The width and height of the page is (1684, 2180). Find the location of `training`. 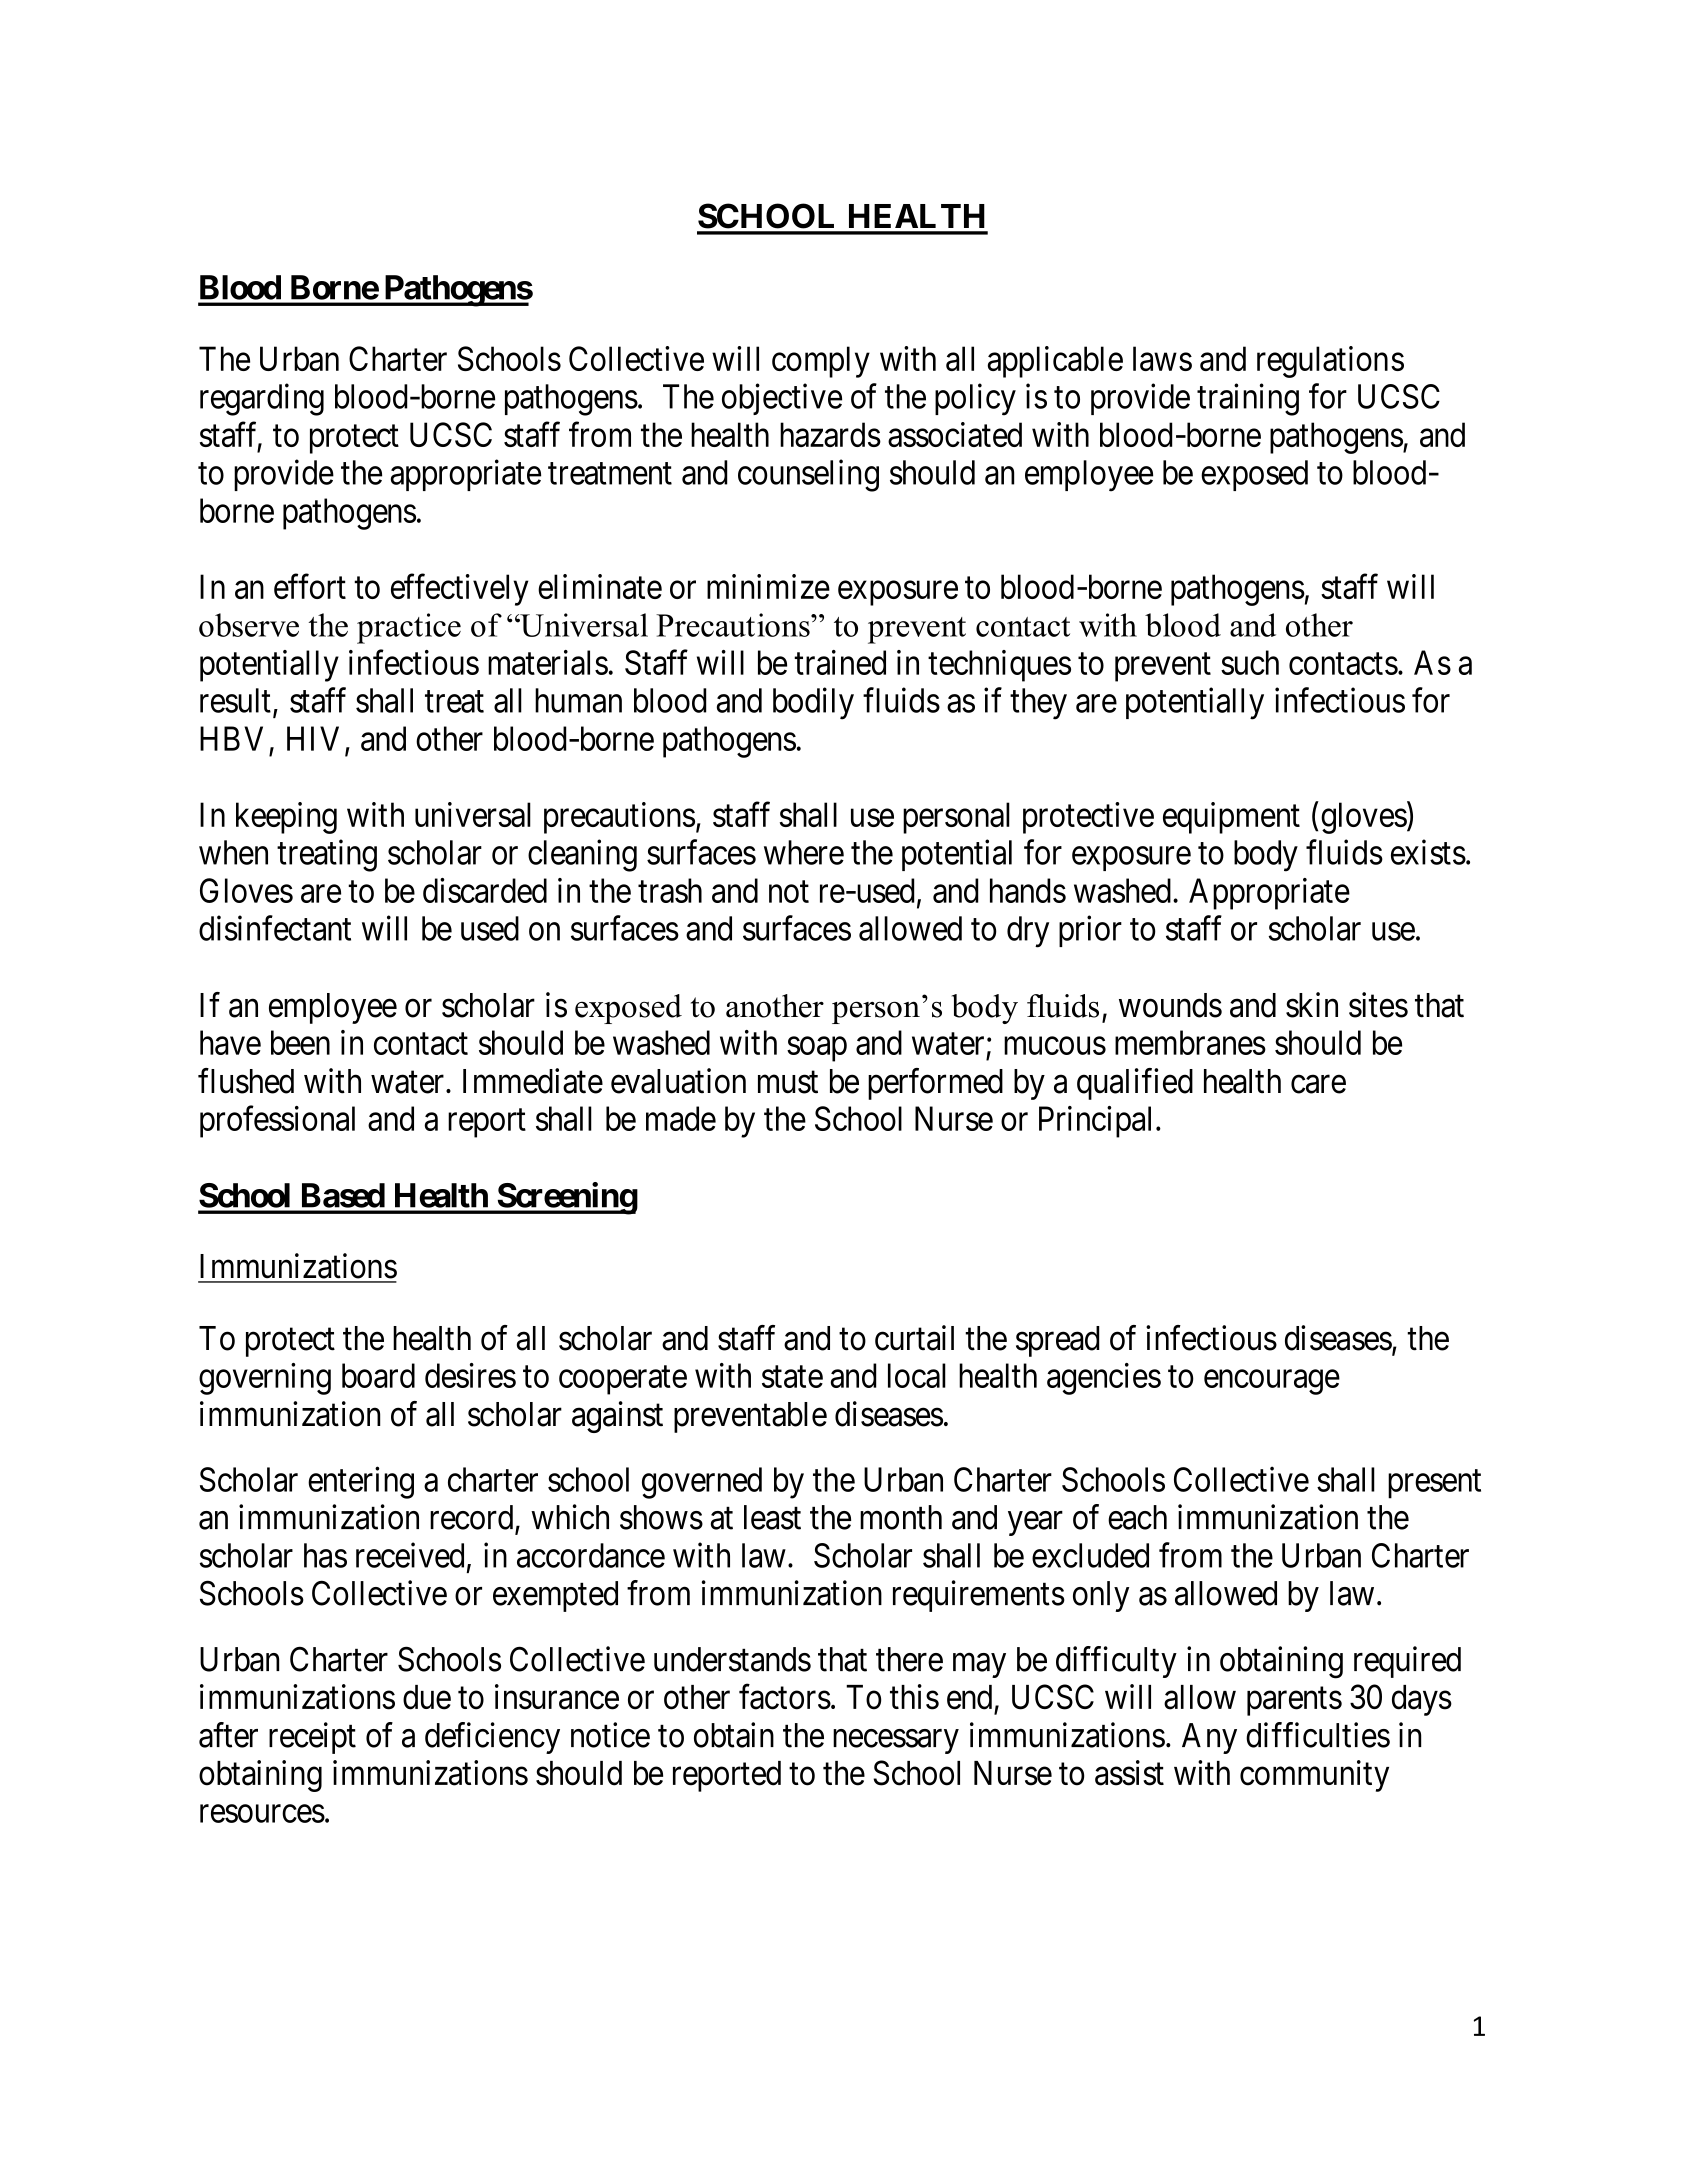

training is located at coordinates (1248, 399).
